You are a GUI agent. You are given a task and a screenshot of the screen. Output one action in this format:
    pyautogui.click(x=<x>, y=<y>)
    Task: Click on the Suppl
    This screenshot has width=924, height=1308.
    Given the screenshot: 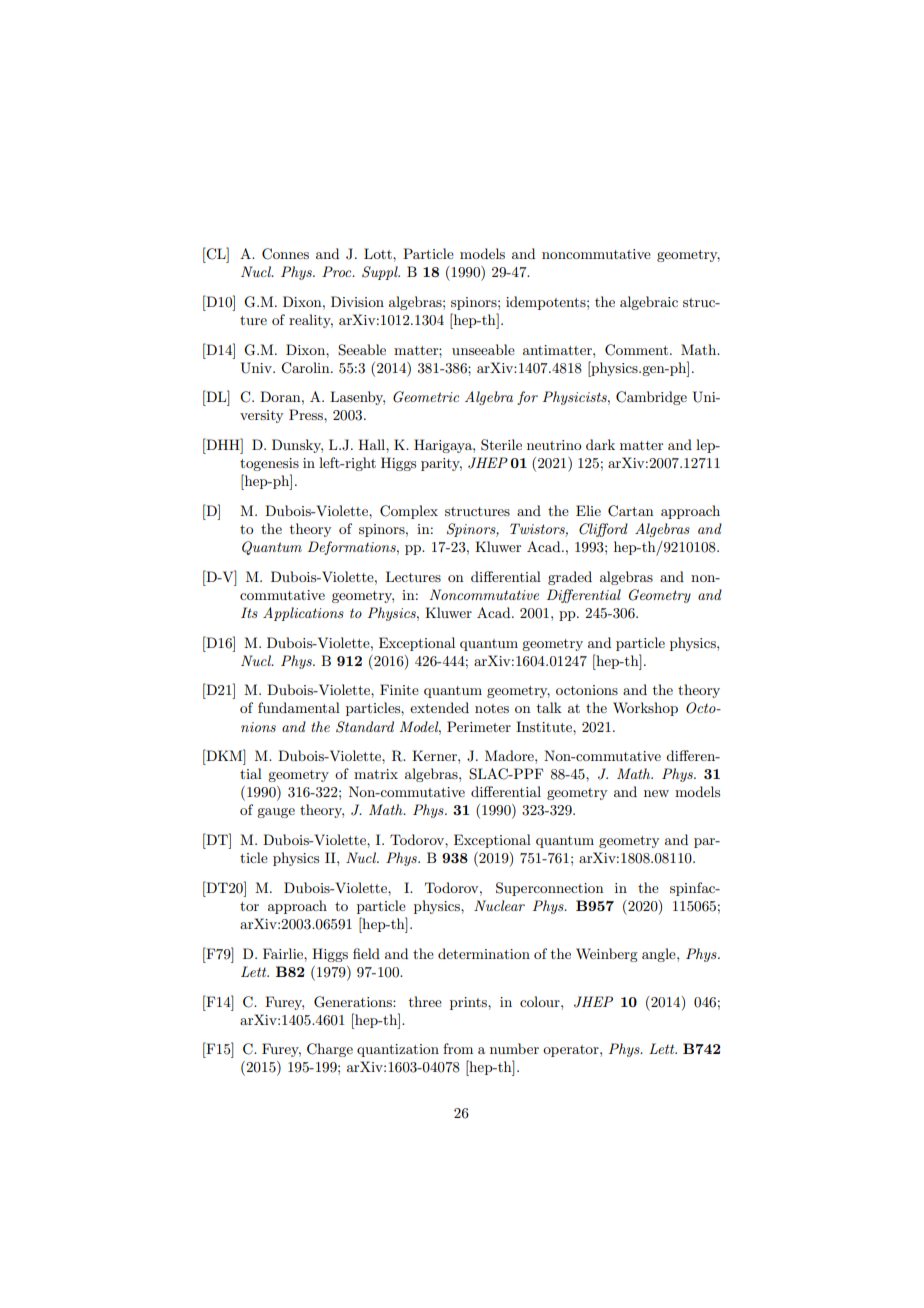 What is the action you would take?
    pyautogui.click(x=381, y=273)
